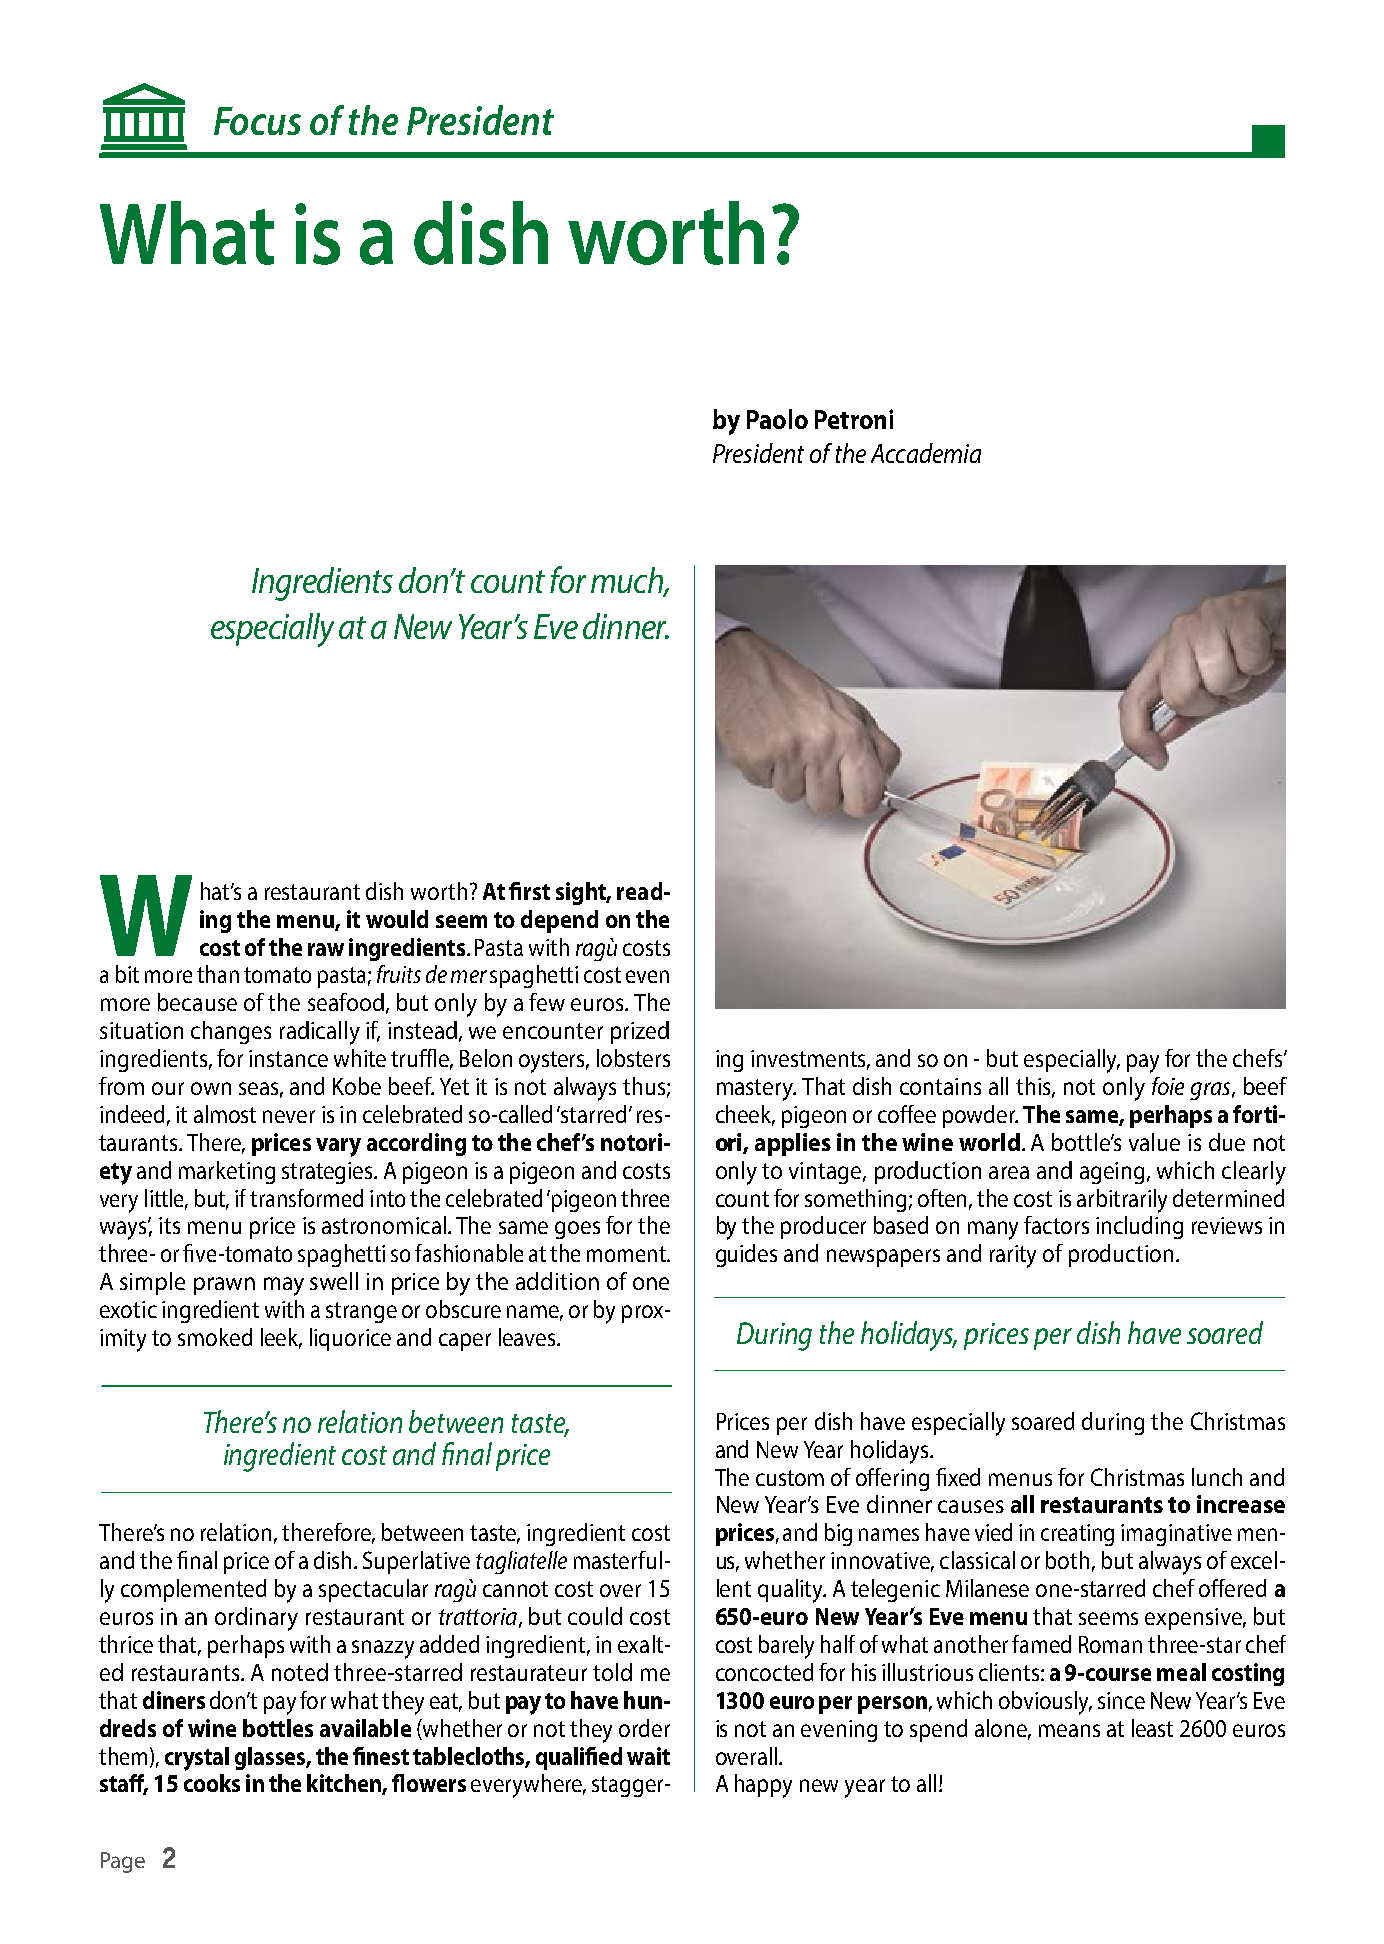 This screenshot has height=1944, width=1384. I want to click on foie, so click(1168, 1086).
